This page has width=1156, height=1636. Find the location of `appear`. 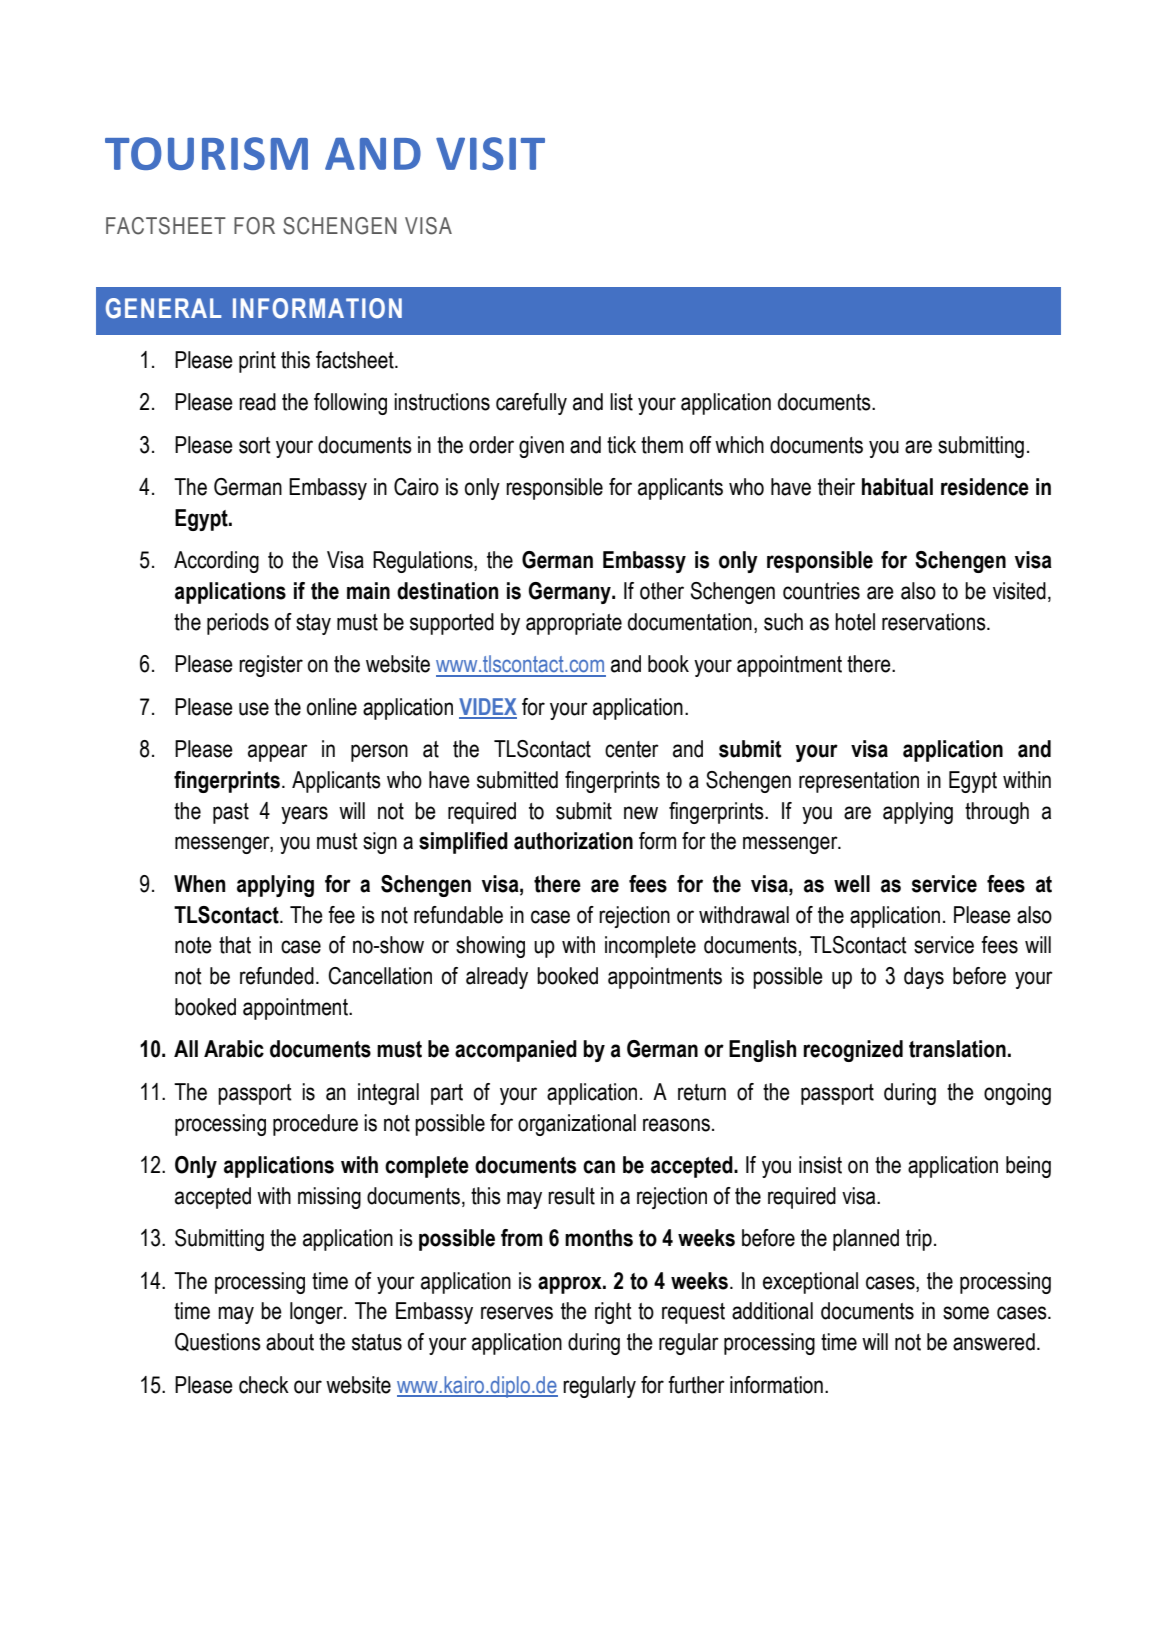

appear is located at coordinates (278, 753).
